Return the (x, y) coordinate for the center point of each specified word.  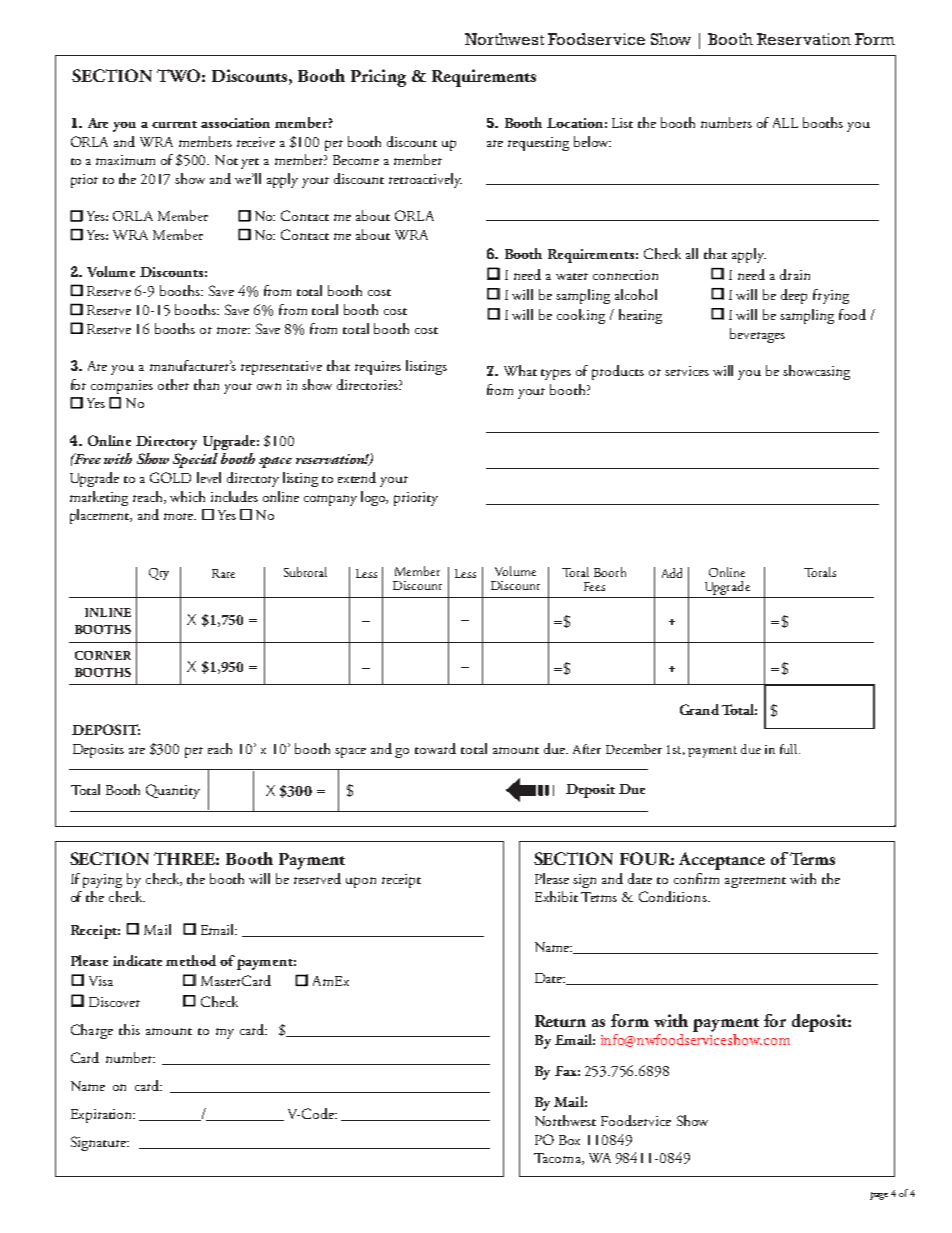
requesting (538, 144)
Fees (594, 586)
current (174, 124)
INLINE (108, 612)
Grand (699, 709)
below (592, 141)
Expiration (103, 1116)
